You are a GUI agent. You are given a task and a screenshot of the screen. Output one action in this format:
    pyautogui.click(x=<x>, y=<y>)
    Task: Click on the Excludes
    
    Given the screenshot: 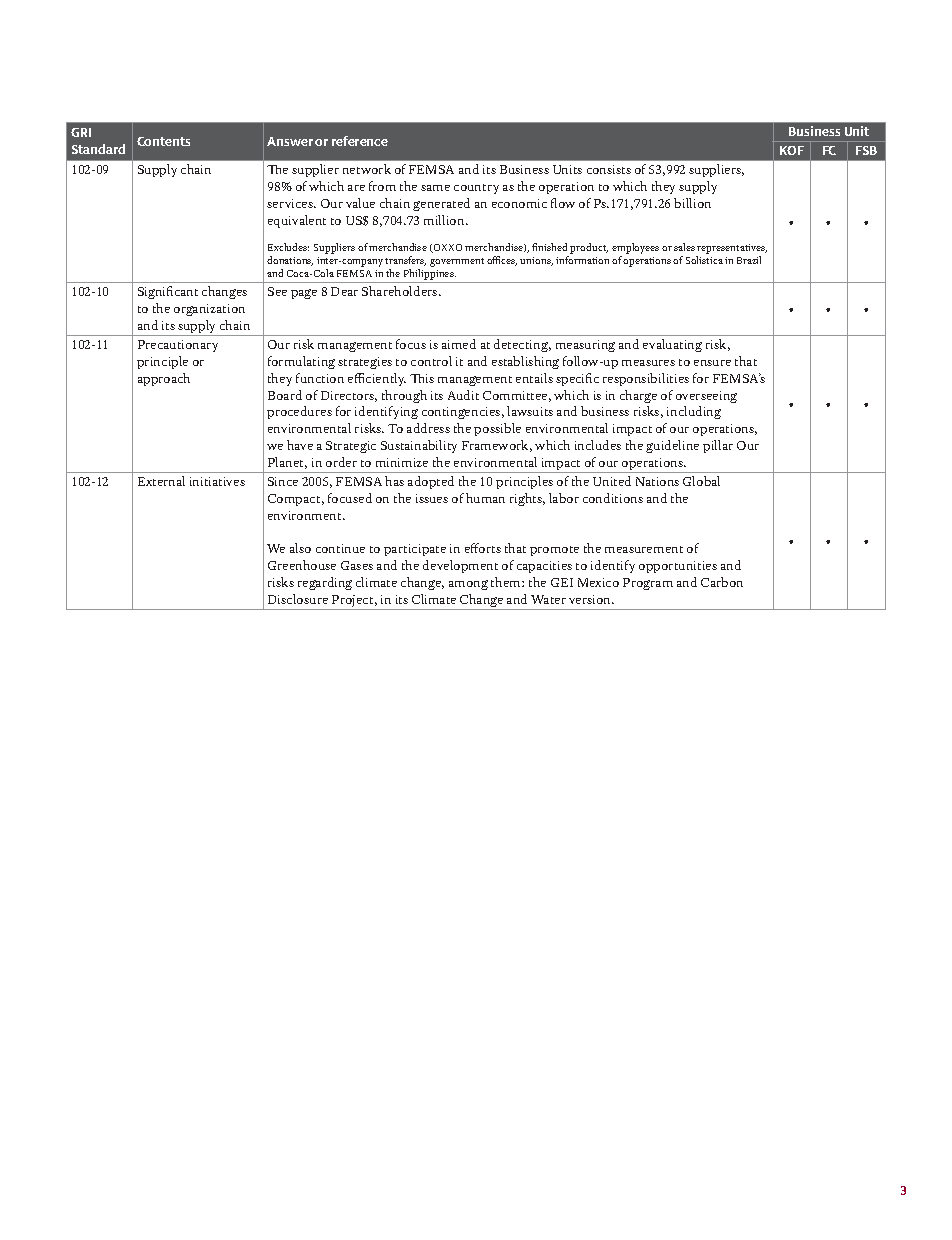 What is the action you would take?
    pyautogui.click(x=288, y=247)
